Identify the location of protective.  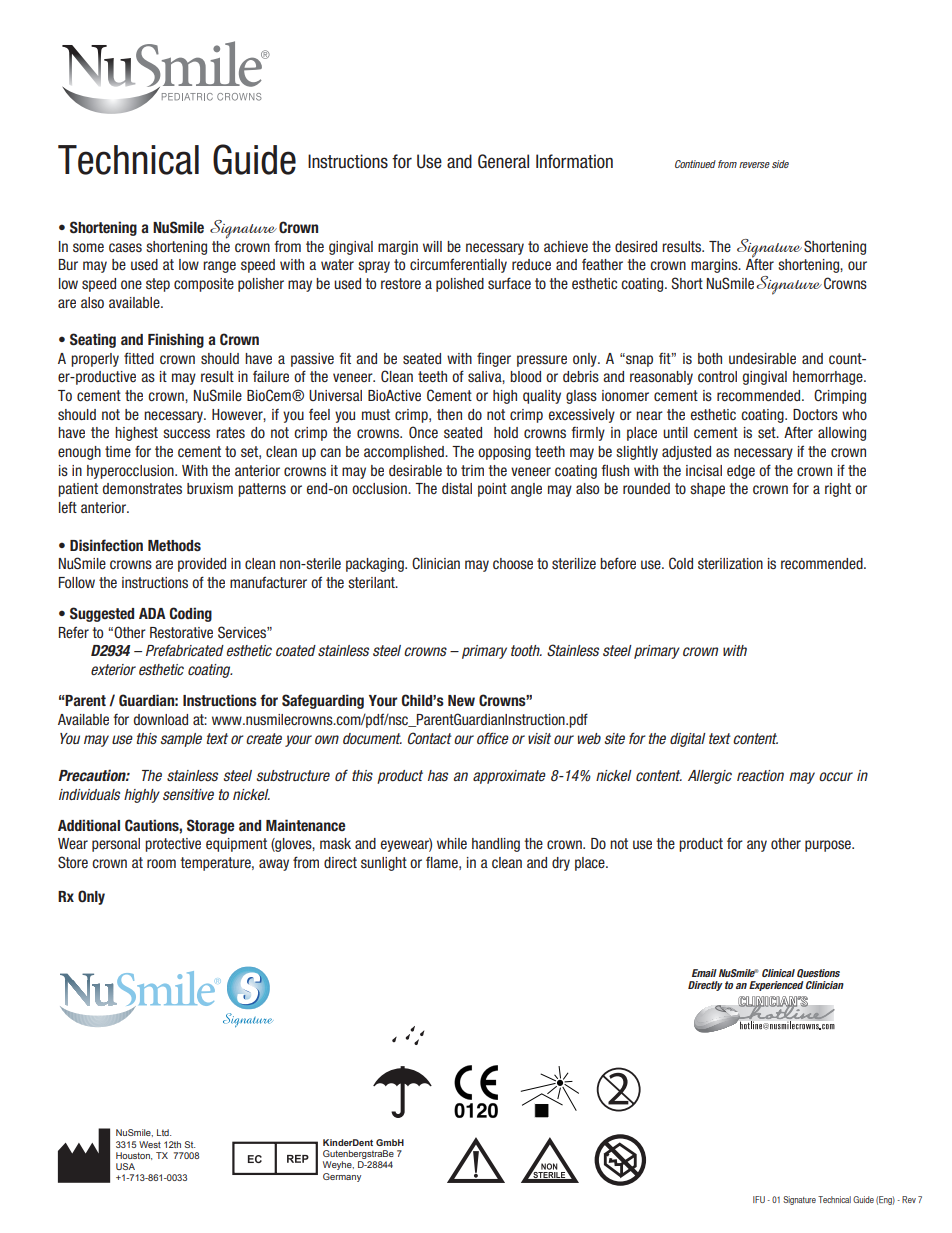
(173, 845).
